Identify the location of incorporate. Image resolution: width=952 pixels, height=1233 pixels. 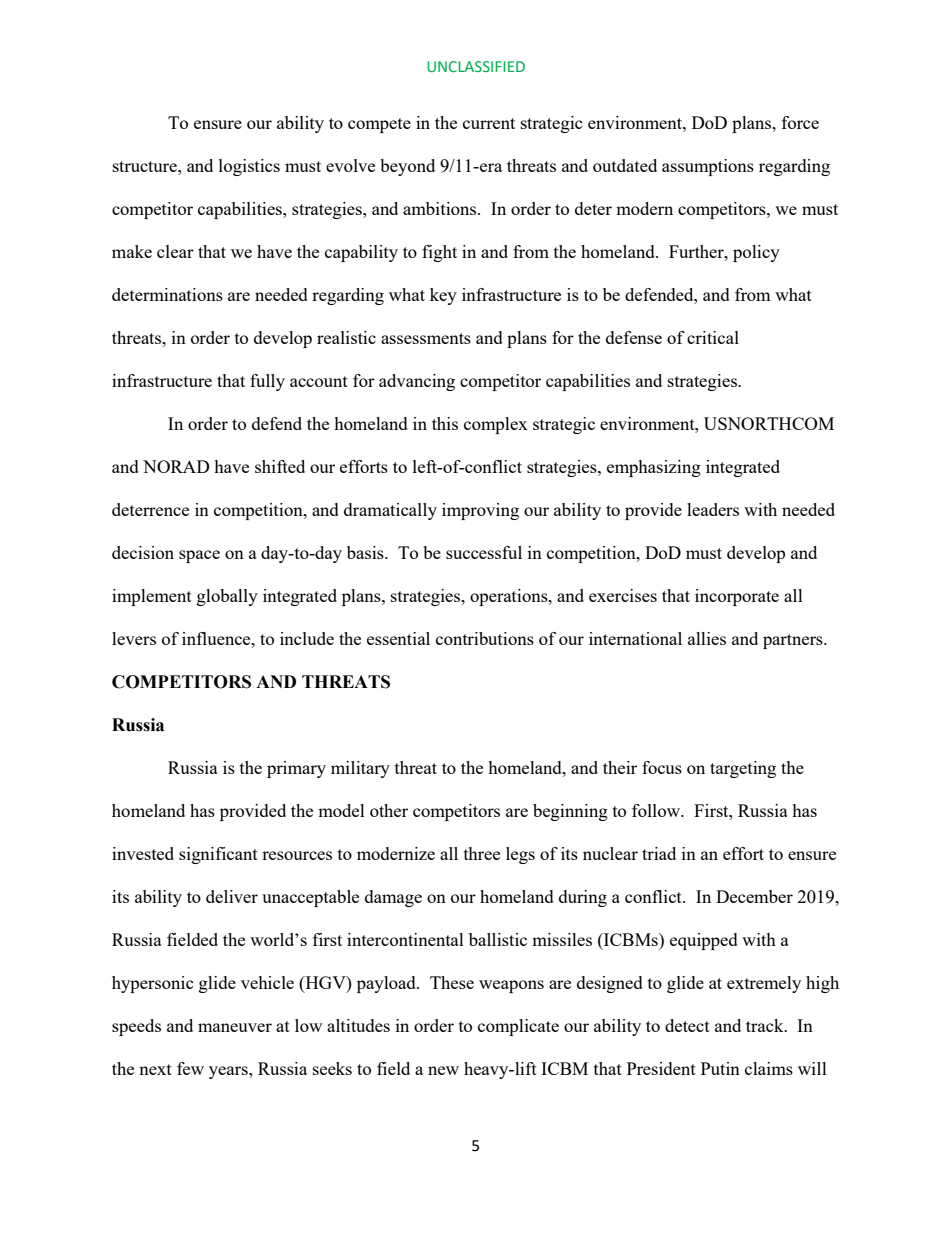
(737, 597).
